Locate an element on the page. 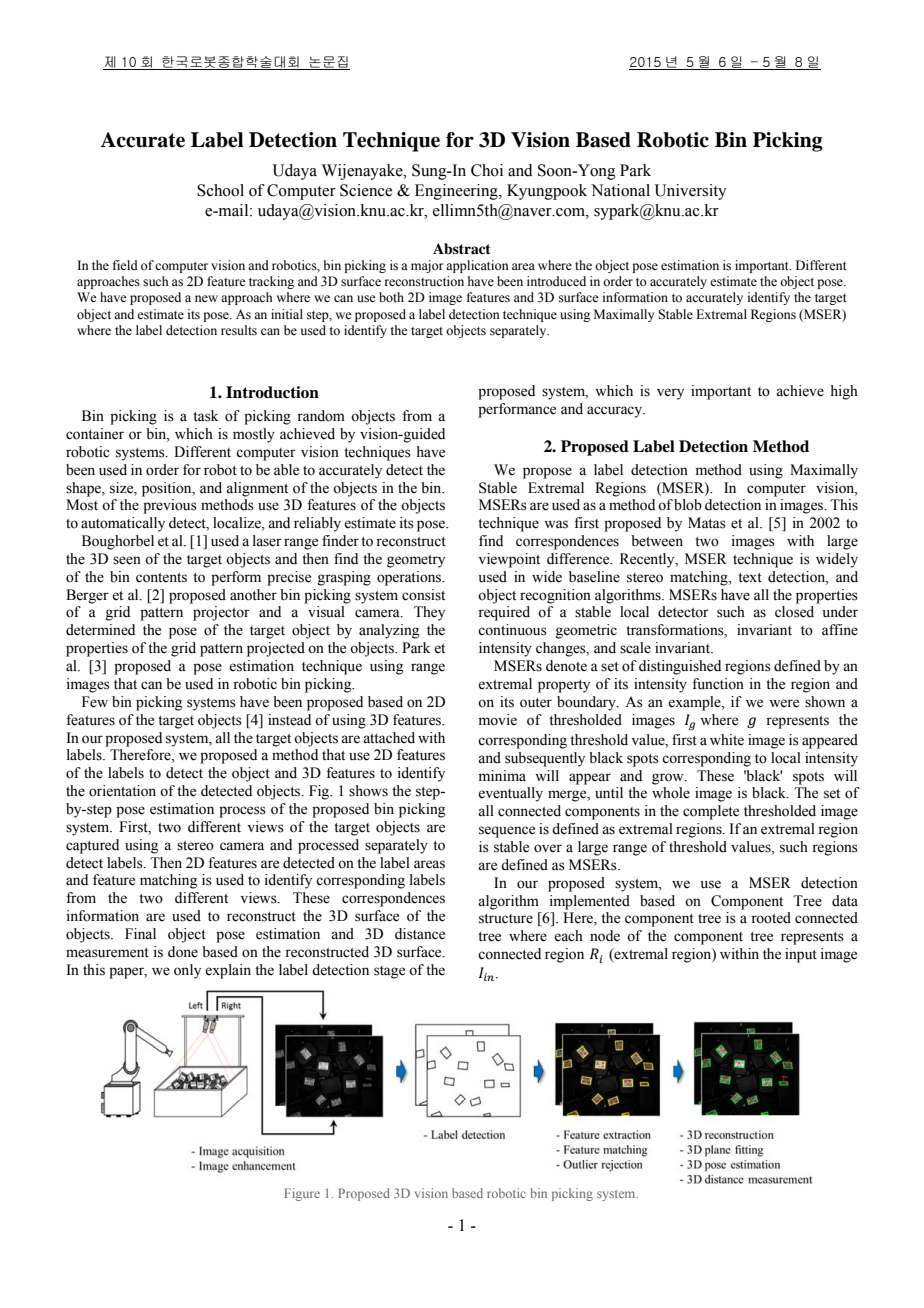 The image size is (924, 1308). University is located at coordinates (690, 192).
